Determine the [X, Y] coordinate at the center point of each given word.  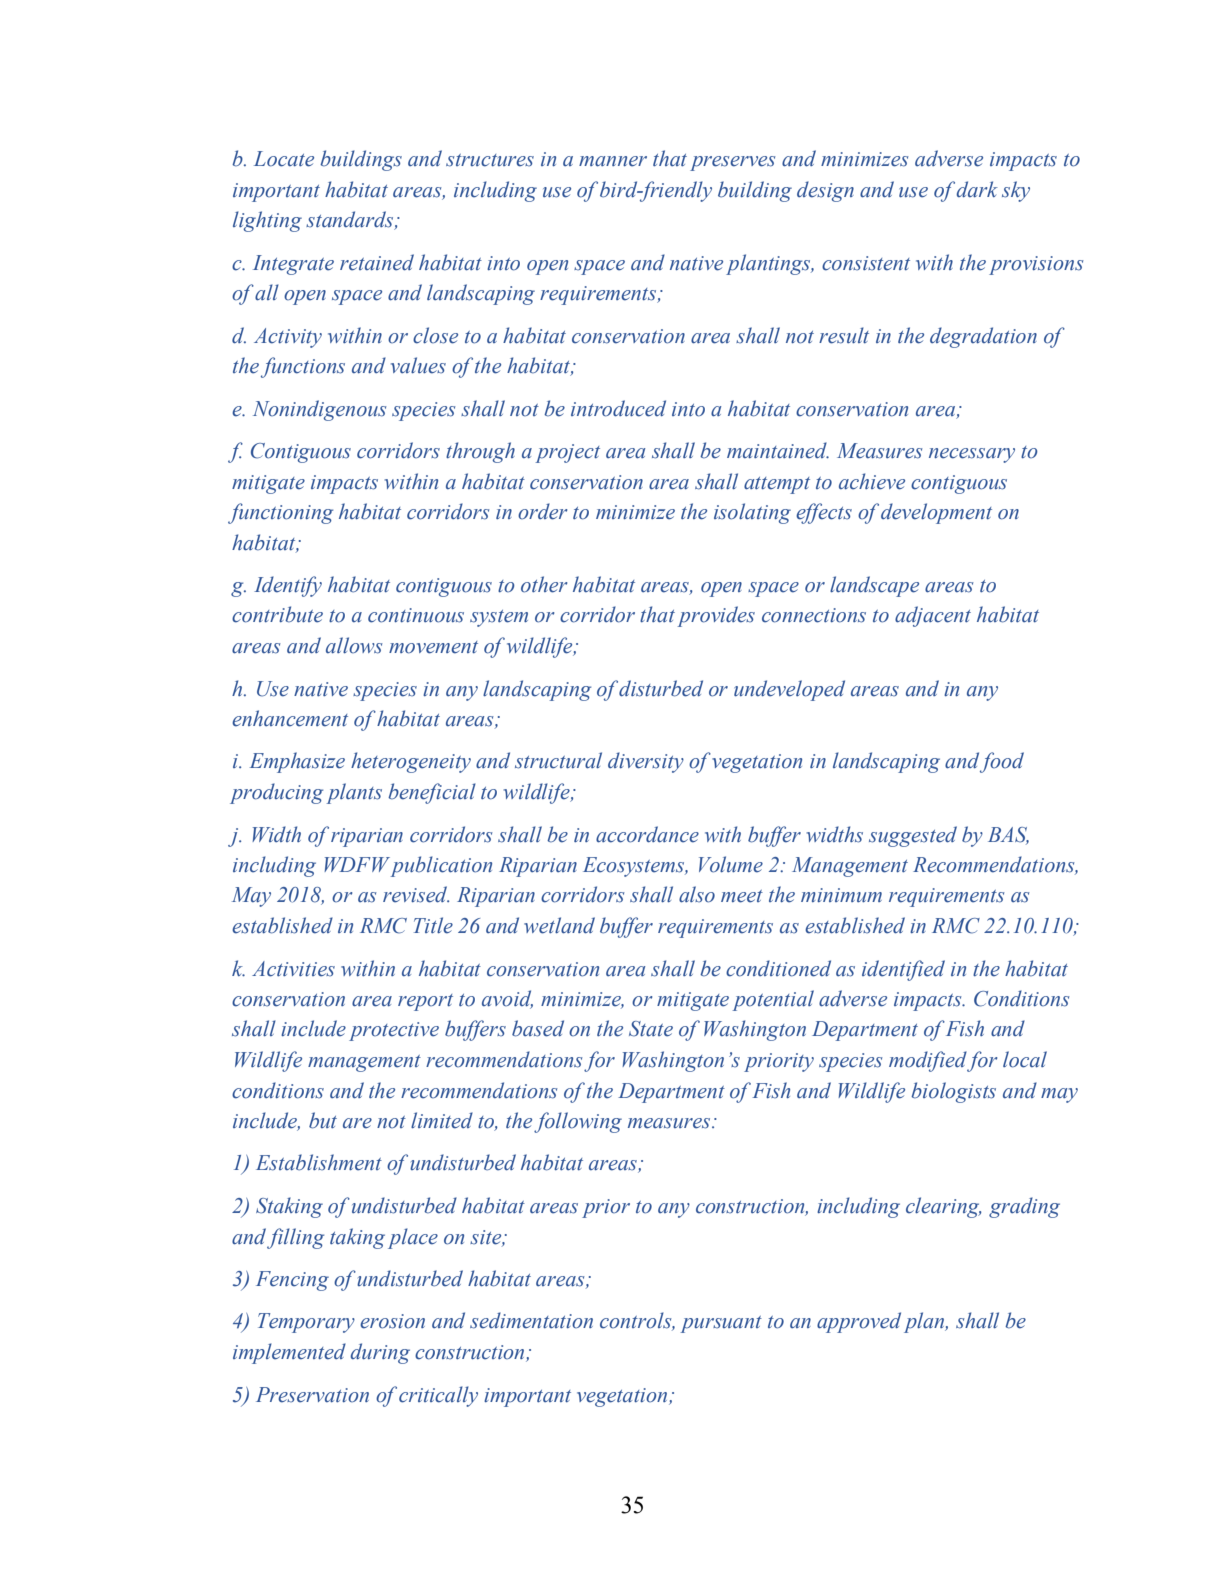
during [380, 1353]
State [651, 1029]
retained [377, 262]
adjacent [933, 616]
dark [977, 189]
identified [903, 970]
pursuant [721, 1324]
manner [613, 161]
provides [716, 616]
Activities [293, 969]
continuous [416, 615]
